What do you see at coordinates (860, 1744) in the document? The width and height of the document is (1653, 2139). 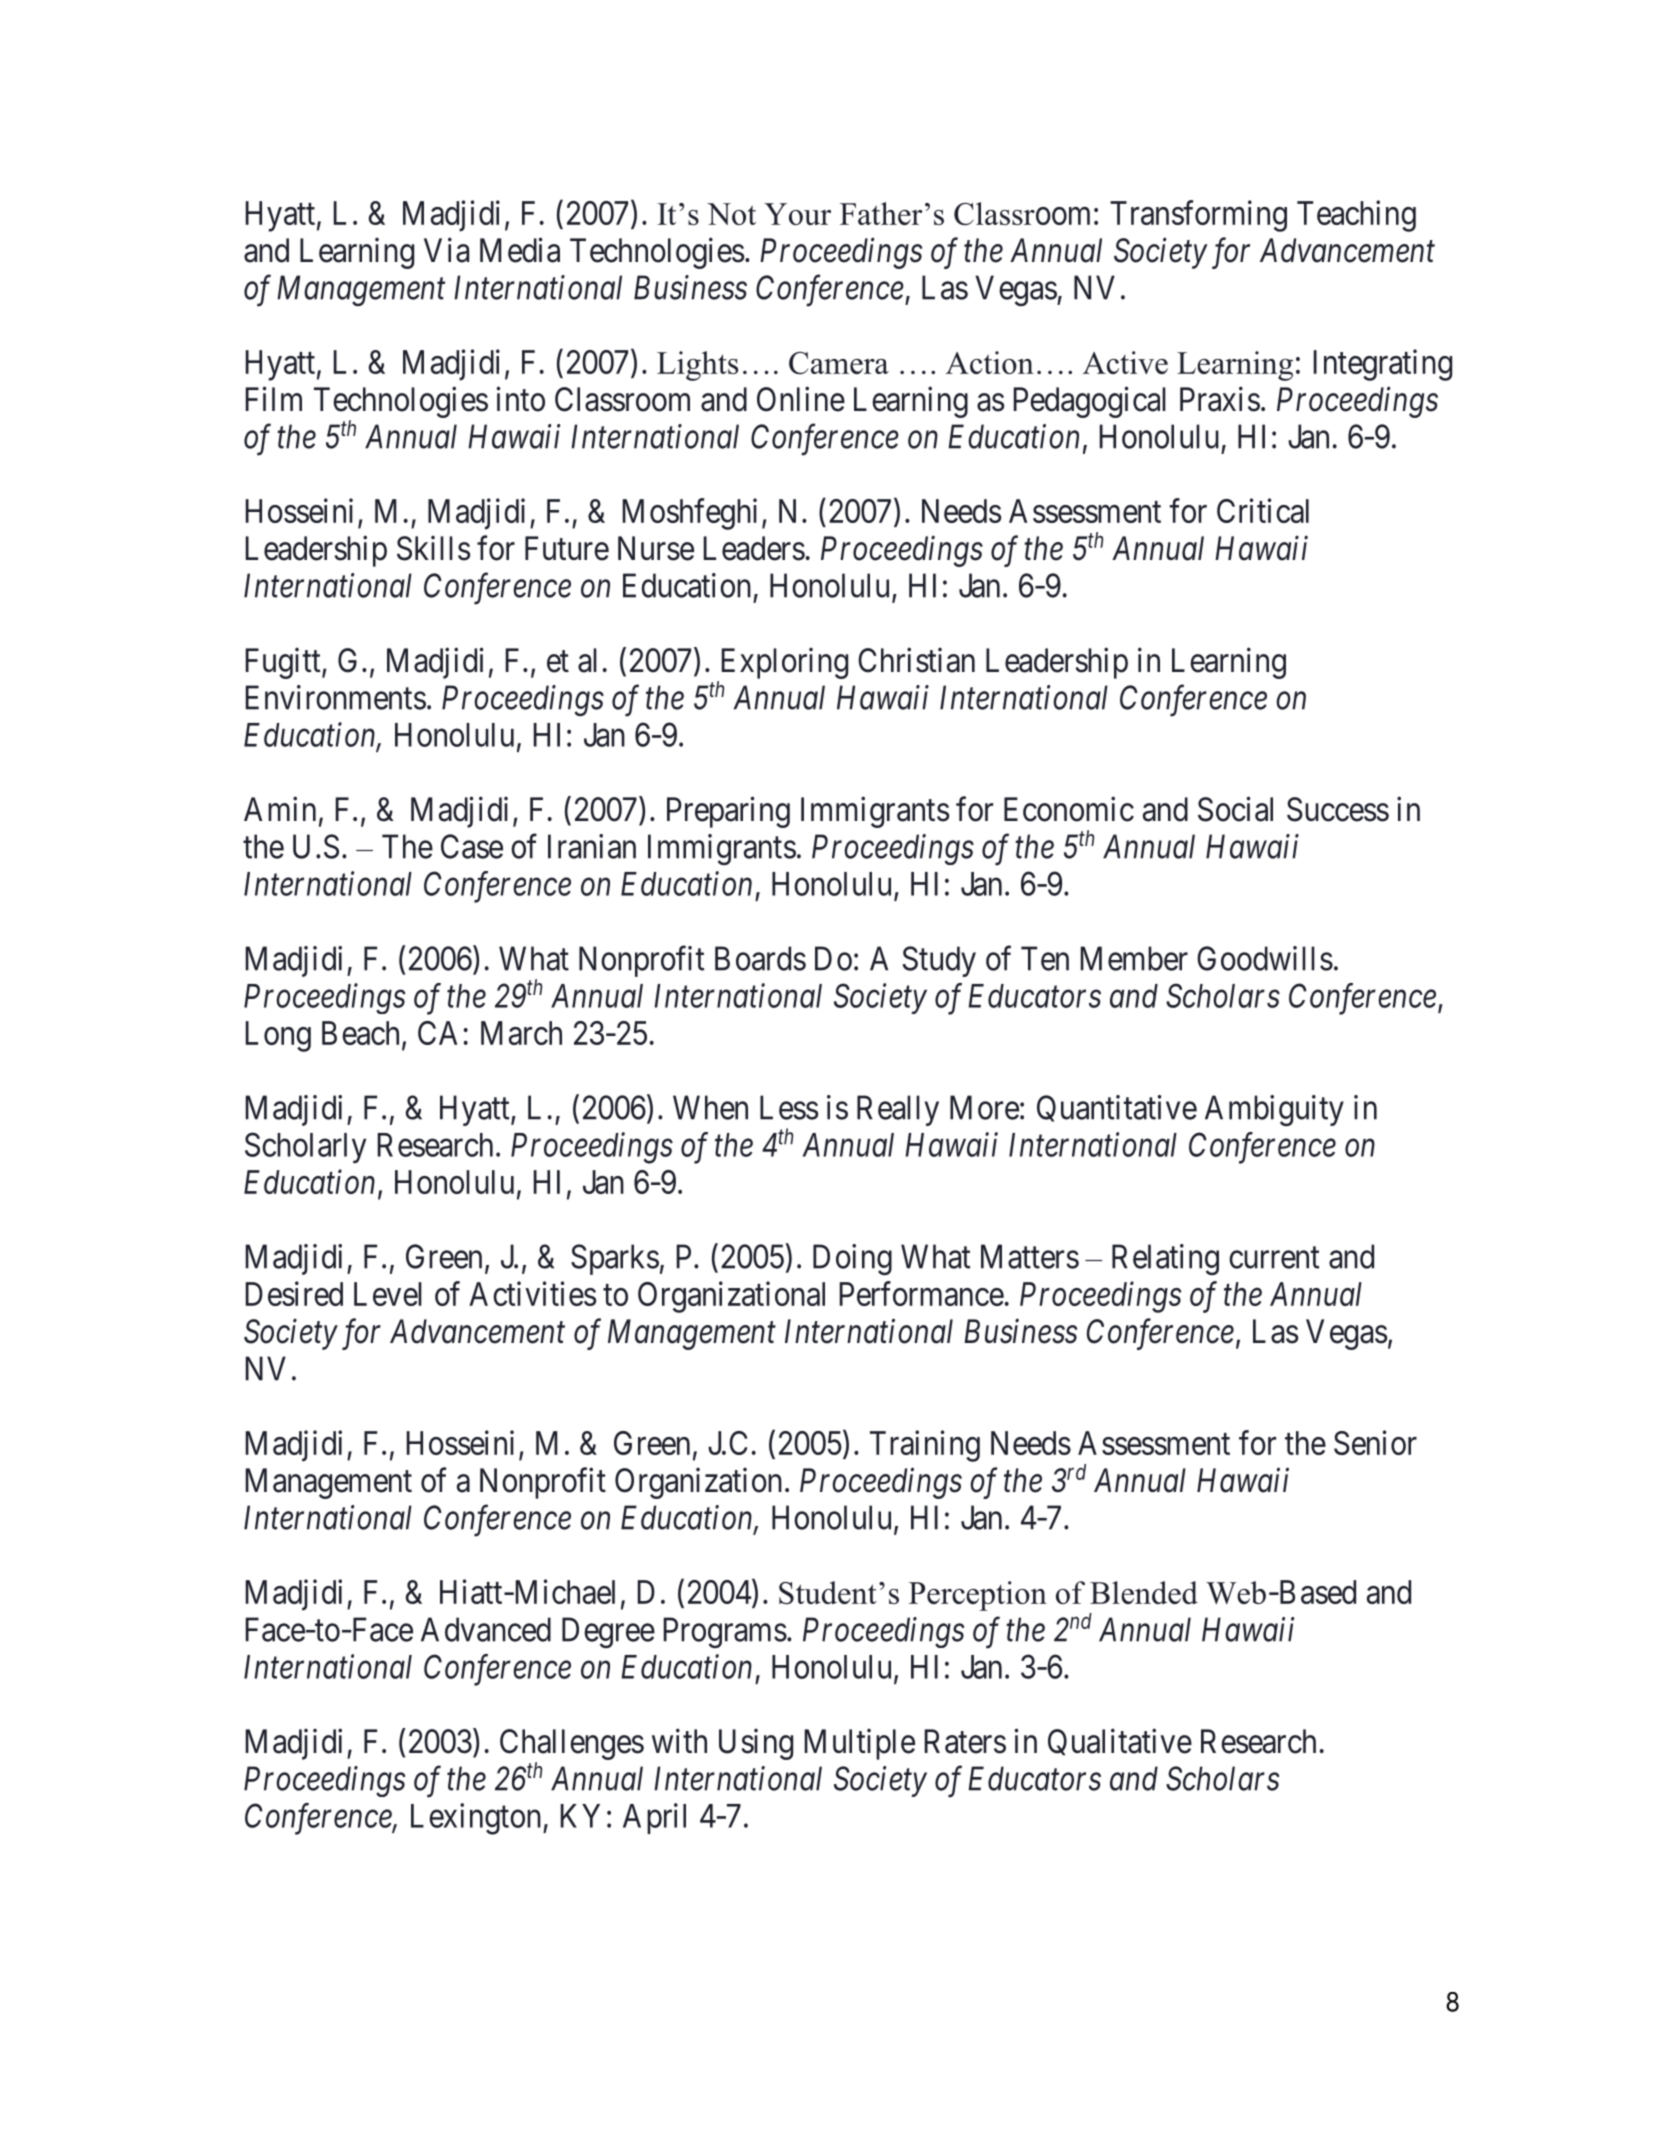 I see `Multiple` at bounding box center [860, 1744].
